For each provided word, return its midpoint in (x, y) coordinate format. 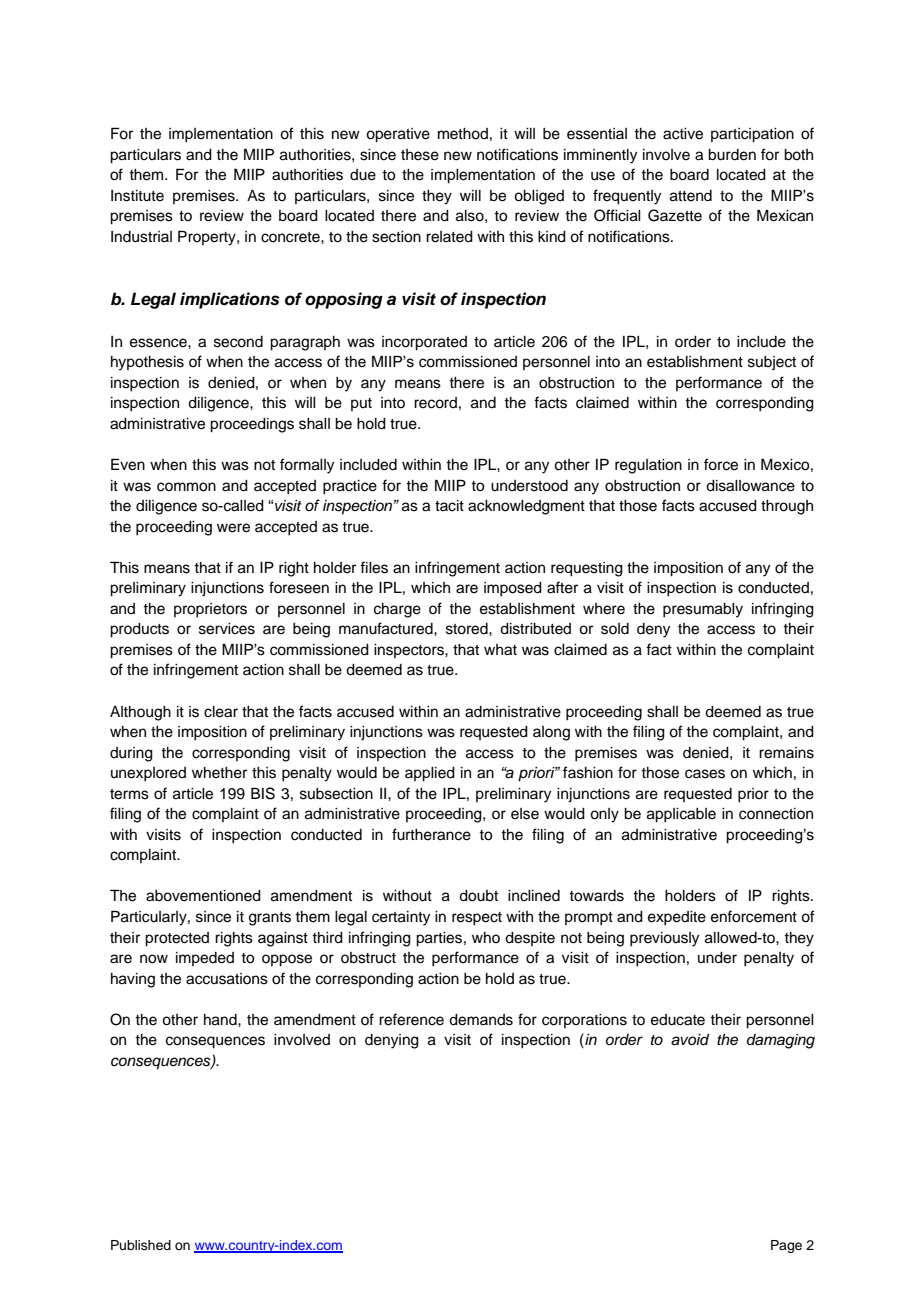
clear (221, 712)
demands (481, 1020)
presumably (703, 610)
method (463, 134)
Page (786, 1246)
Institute (137, 196)
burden (732, 155)
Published (141, 1245)
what (500, 650)
